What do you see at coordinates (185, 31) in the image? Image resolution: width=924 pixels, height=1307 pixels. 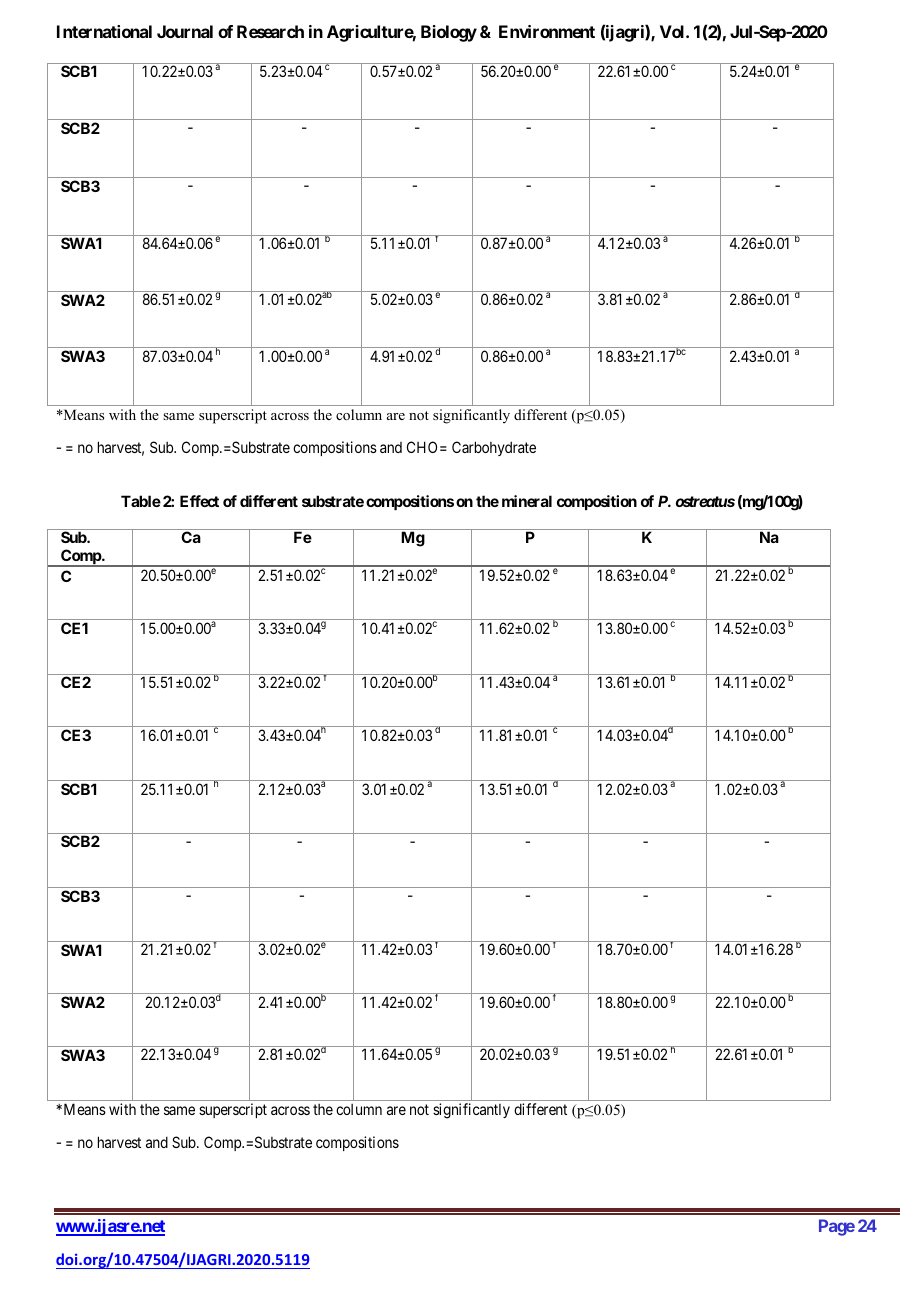 I see `Journal` at bounding box center [185, 31].
